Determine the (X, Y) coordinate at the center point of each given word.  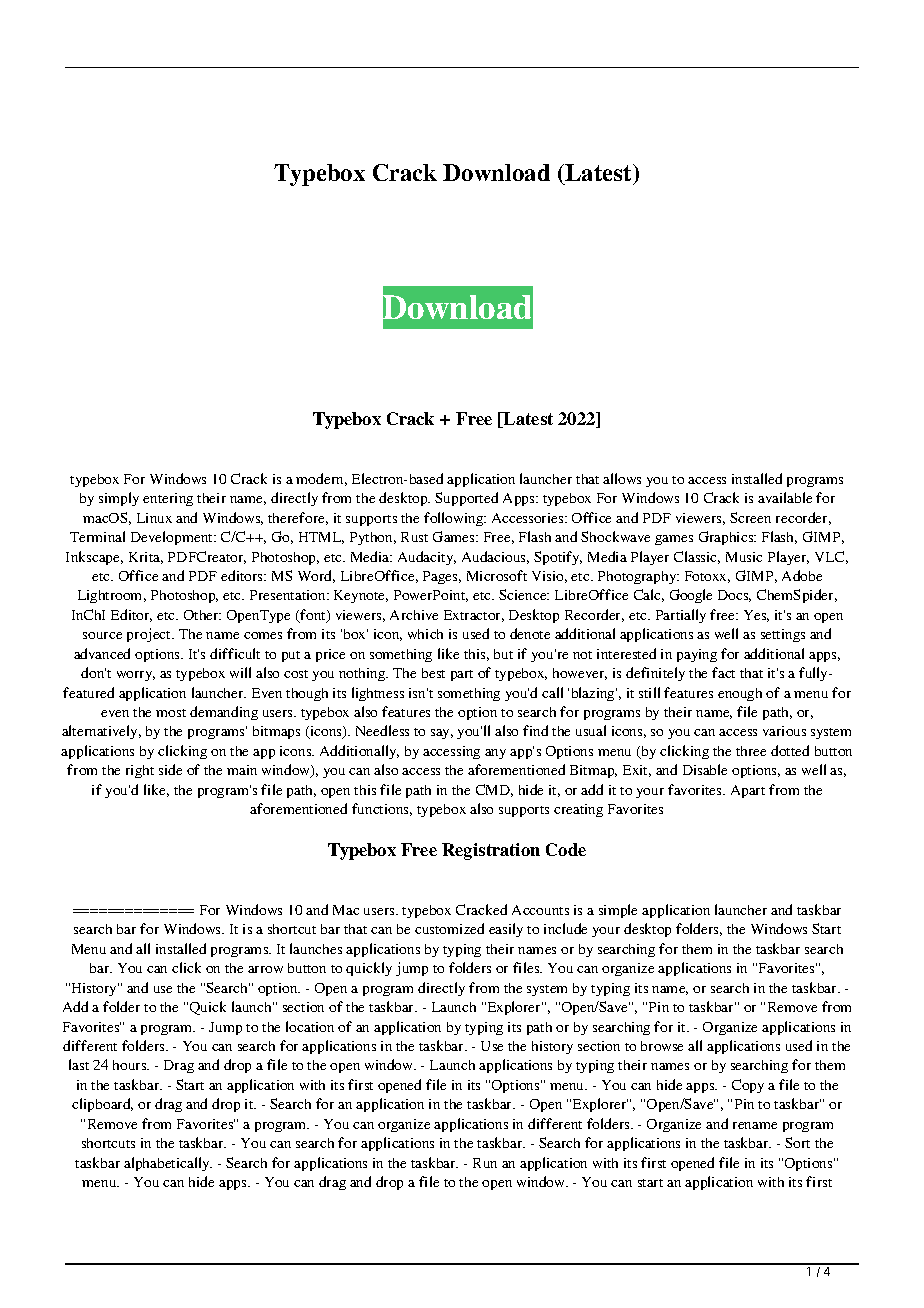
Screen (750, 517)
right (140, 771)
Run (485, 1163)
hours (131, 1065)
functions (382, 809)
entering (168, 499)
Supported (466, 499)
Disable (705, 769)
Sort (797, 1142)
